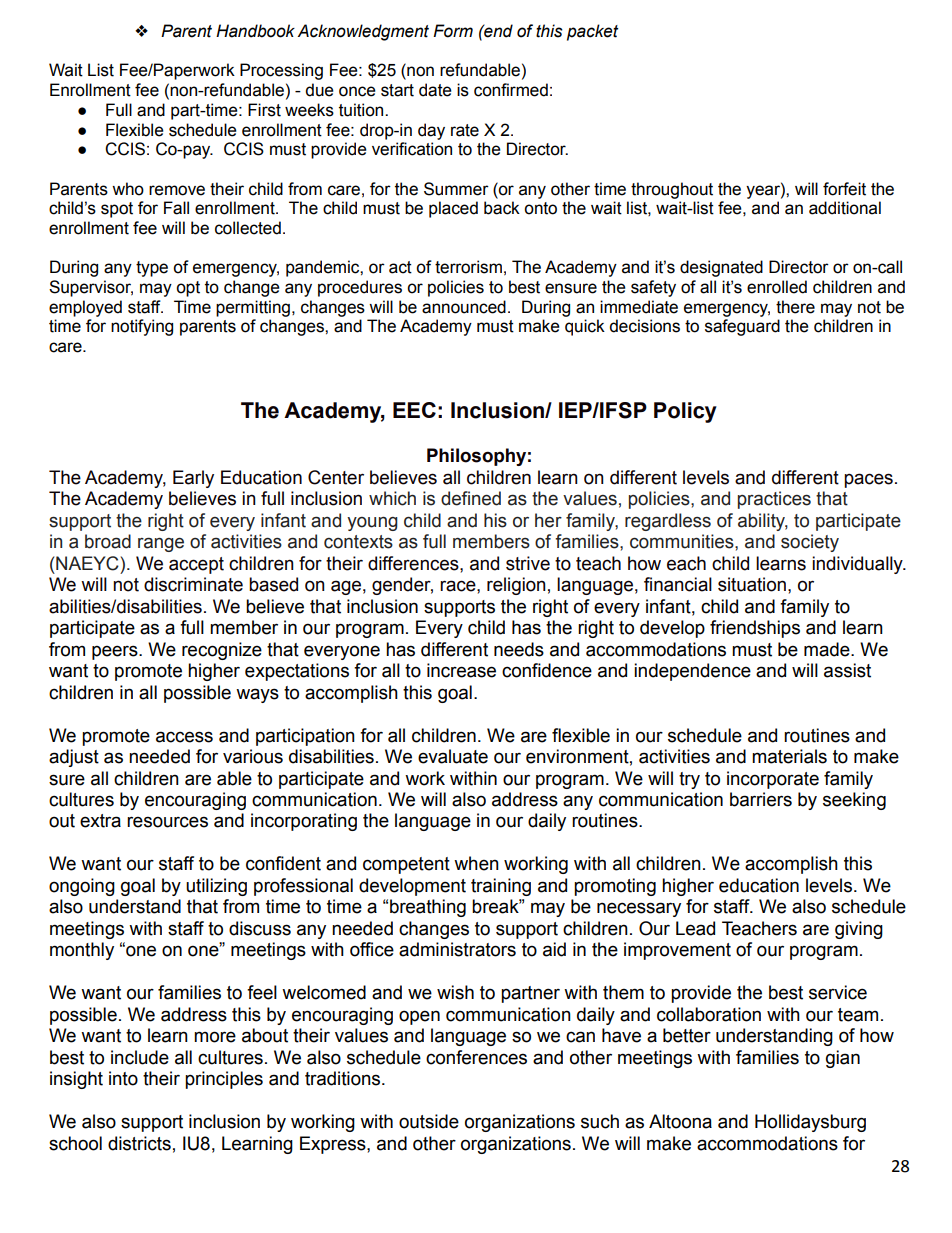 The image size is (952, 1233). I want to click on Form, so click(453, 31).
